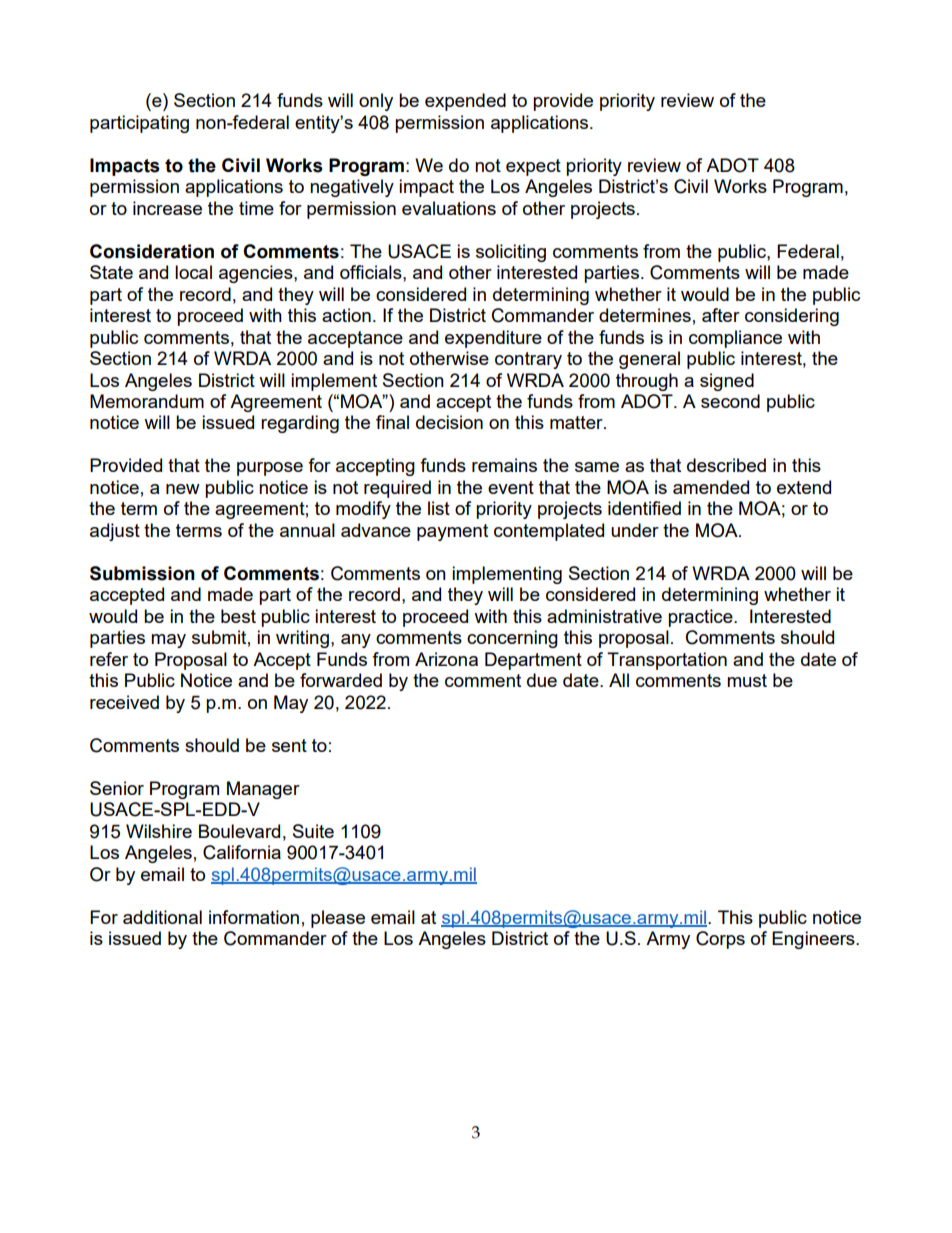 The width and height of the page is (952, 1233). What do you see at coordinates (167, 208) in the page?
I see `increase` at bounding box center [167, 208].
